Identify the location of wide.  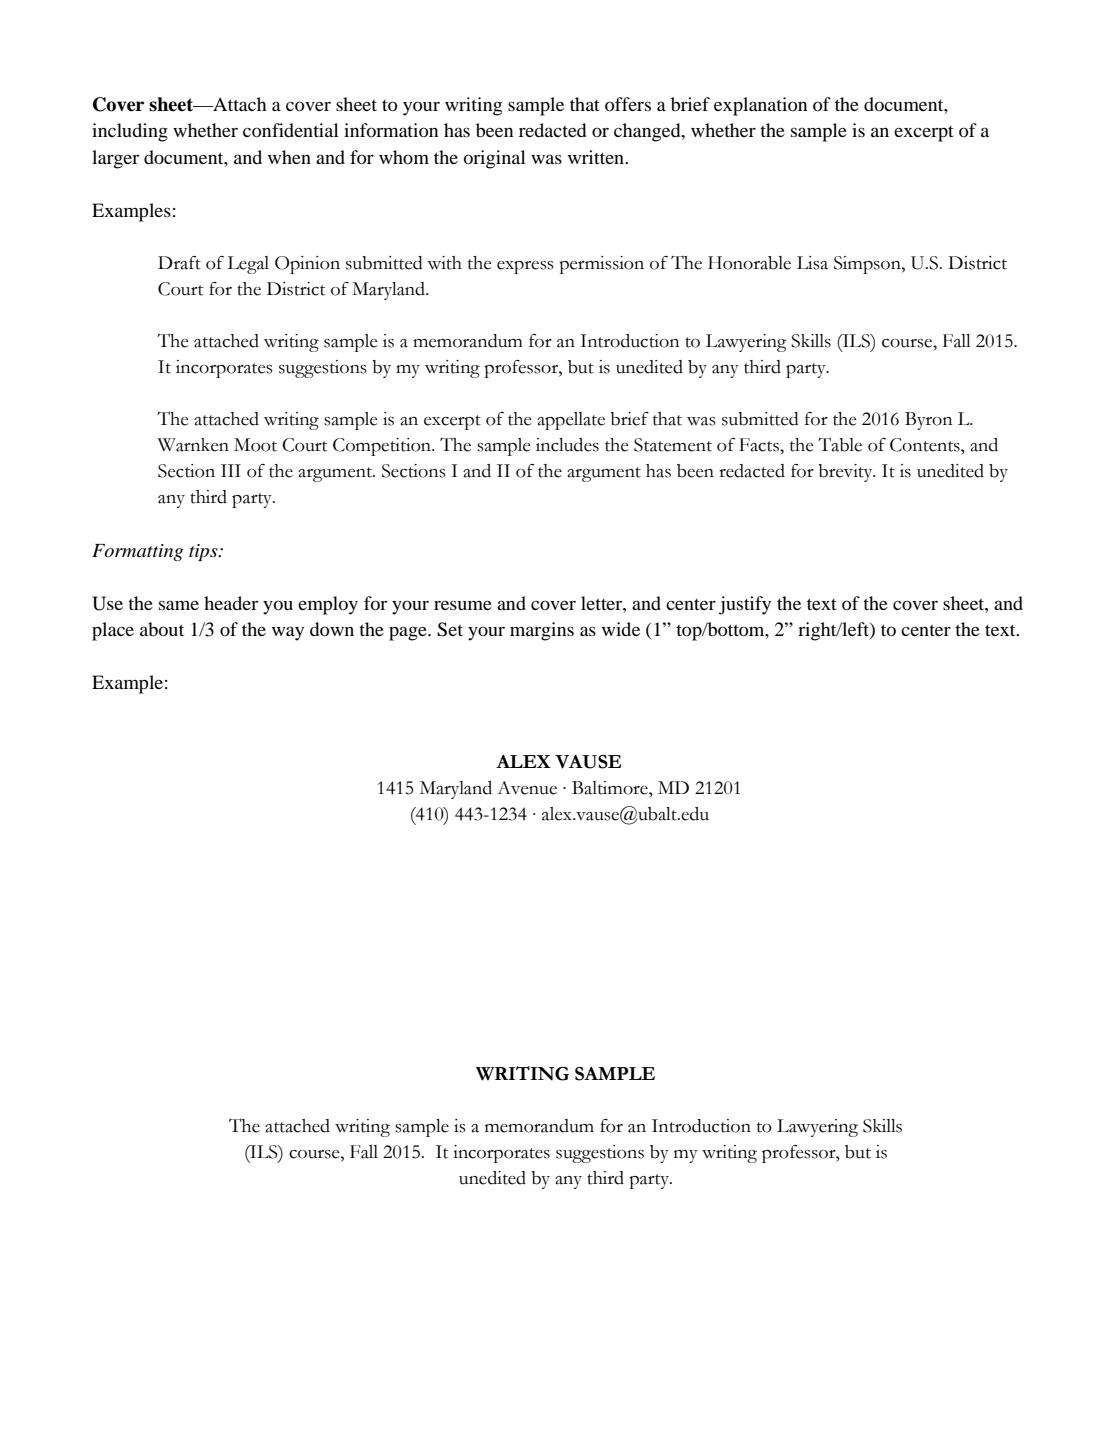
(621, 629).
